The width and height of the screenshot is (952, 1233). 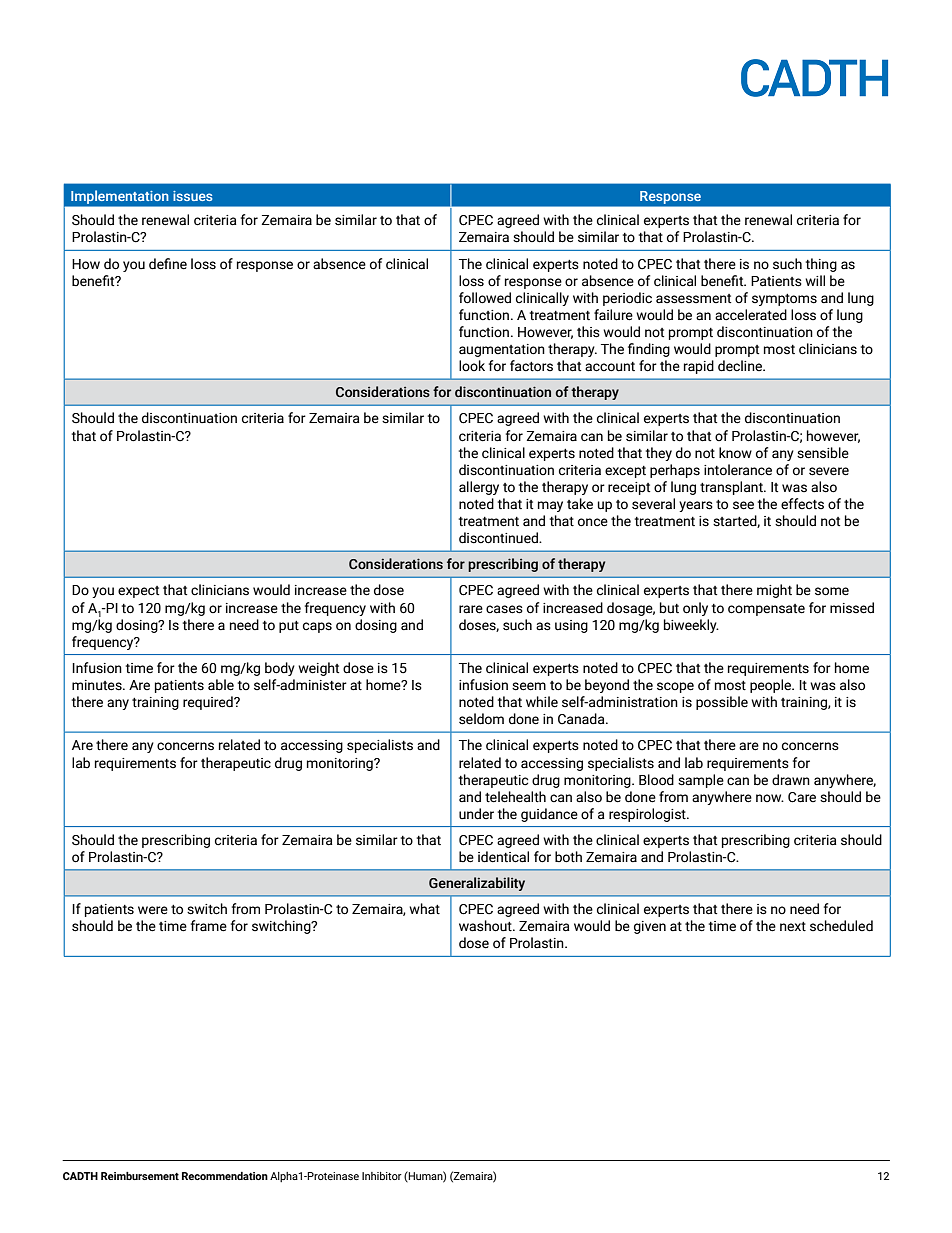 What do you see at coordinates (802, 504) in the screenshot?
I see `effects` at bounding box center [802, 504].
